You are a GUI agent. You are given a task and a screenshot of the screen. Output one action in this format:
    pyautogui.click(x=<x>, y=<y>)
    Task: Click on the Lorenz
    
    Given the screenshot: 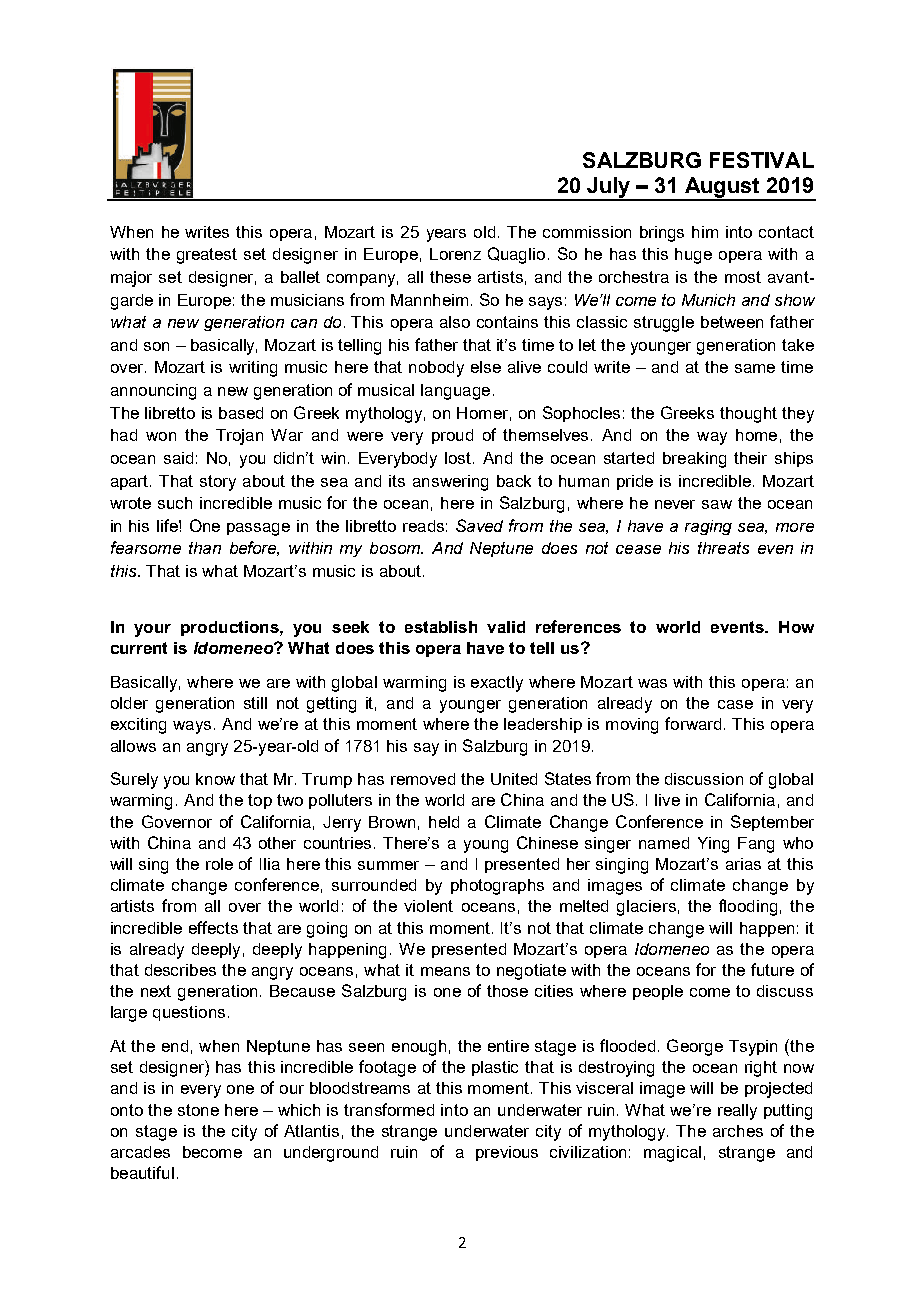 What is the action you would take?
    pyautogui.click(x=455, y=254)
